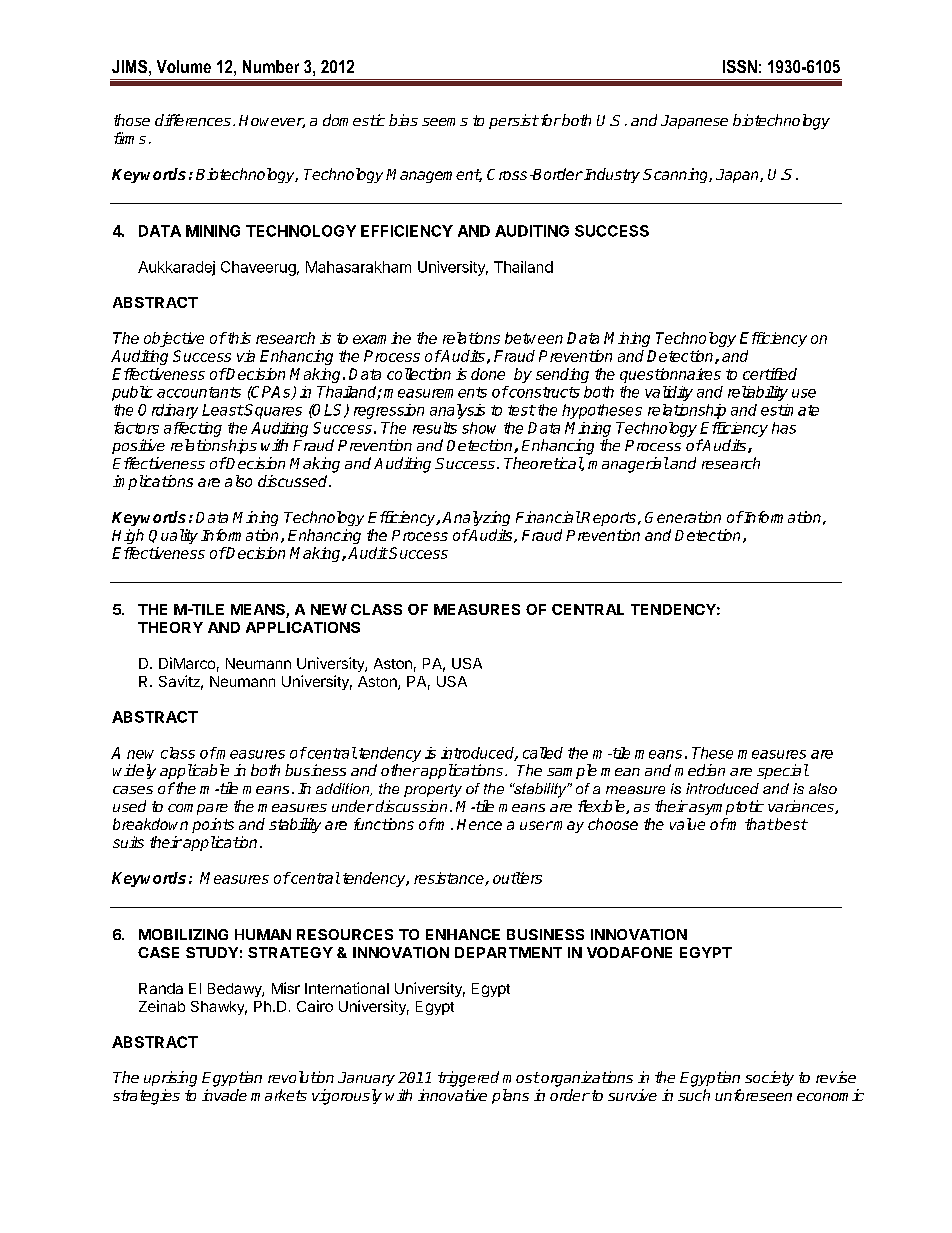 Image resolution: width=952 pixels, height=1233 pixels. Describe the element at coordinates (224, 1095) in the image. I see `invade` at that location.
